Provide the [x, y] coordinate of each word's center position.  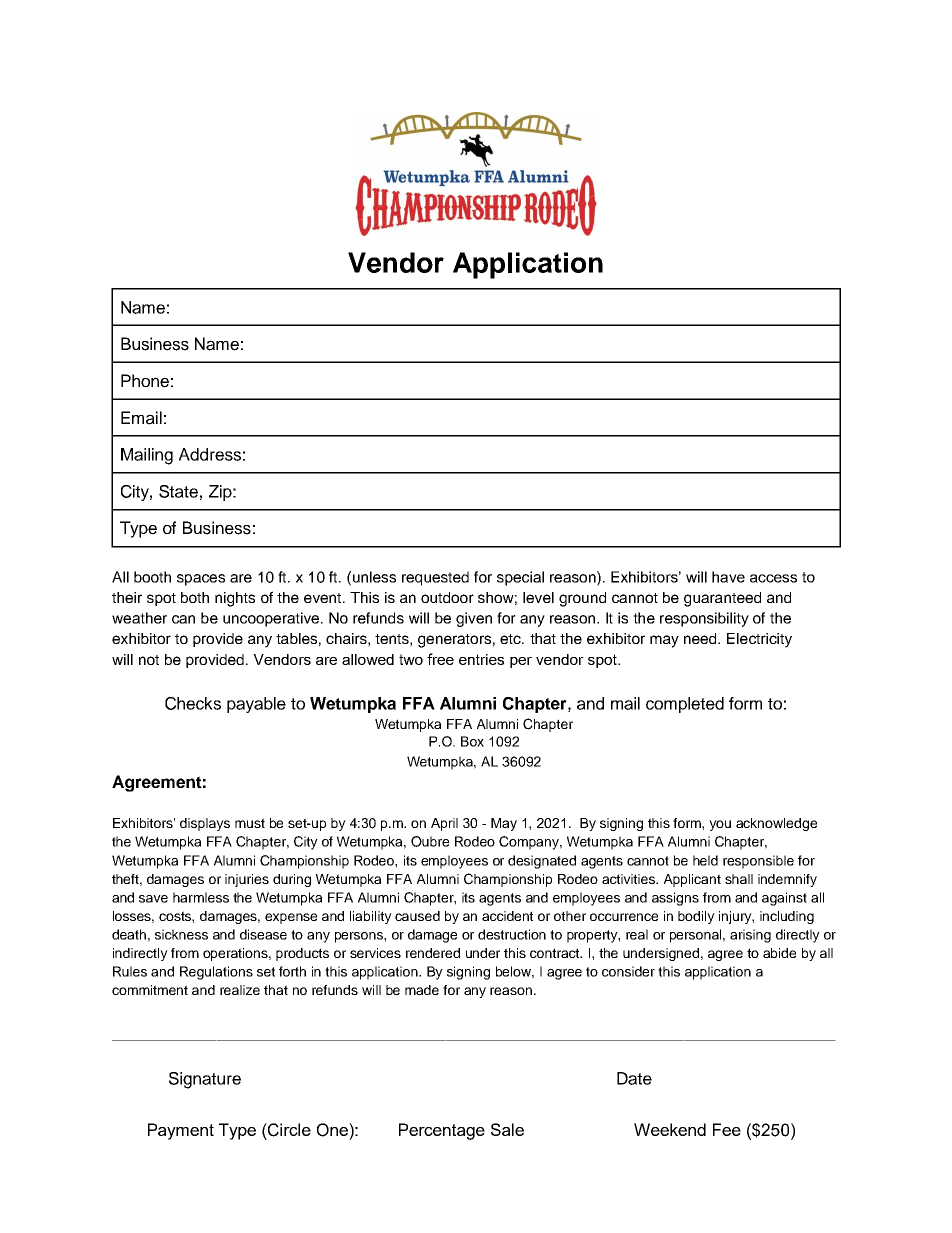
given [474, 619]
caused [417, 916]
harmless [201, 897]
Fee [727, 1129]
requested [435, 578]
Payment [181, 1131]
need [701, 638]
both [195, 597]
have [728, 577]
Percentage [442, 1131]
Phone [145, 381]
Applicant [692, 880]
